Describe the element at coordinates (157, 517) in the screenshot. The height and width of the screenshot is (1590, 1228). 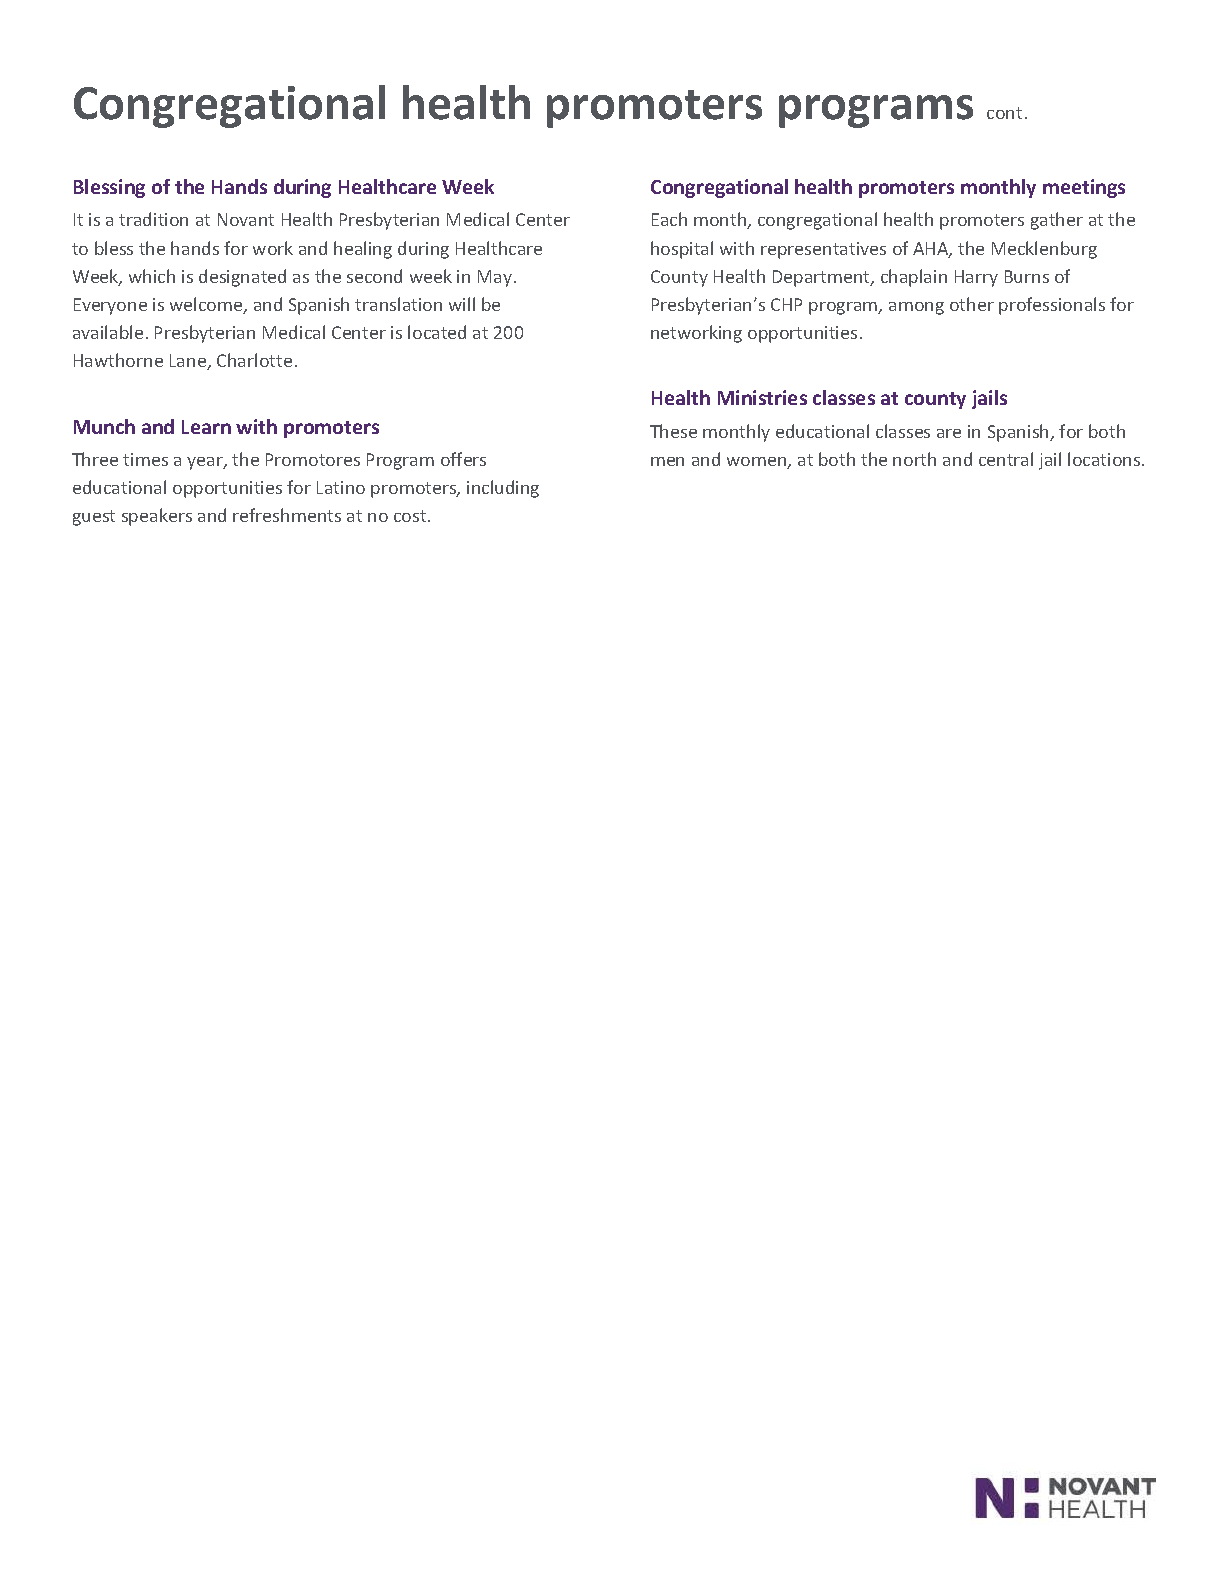
I see `speakers` at that location.
